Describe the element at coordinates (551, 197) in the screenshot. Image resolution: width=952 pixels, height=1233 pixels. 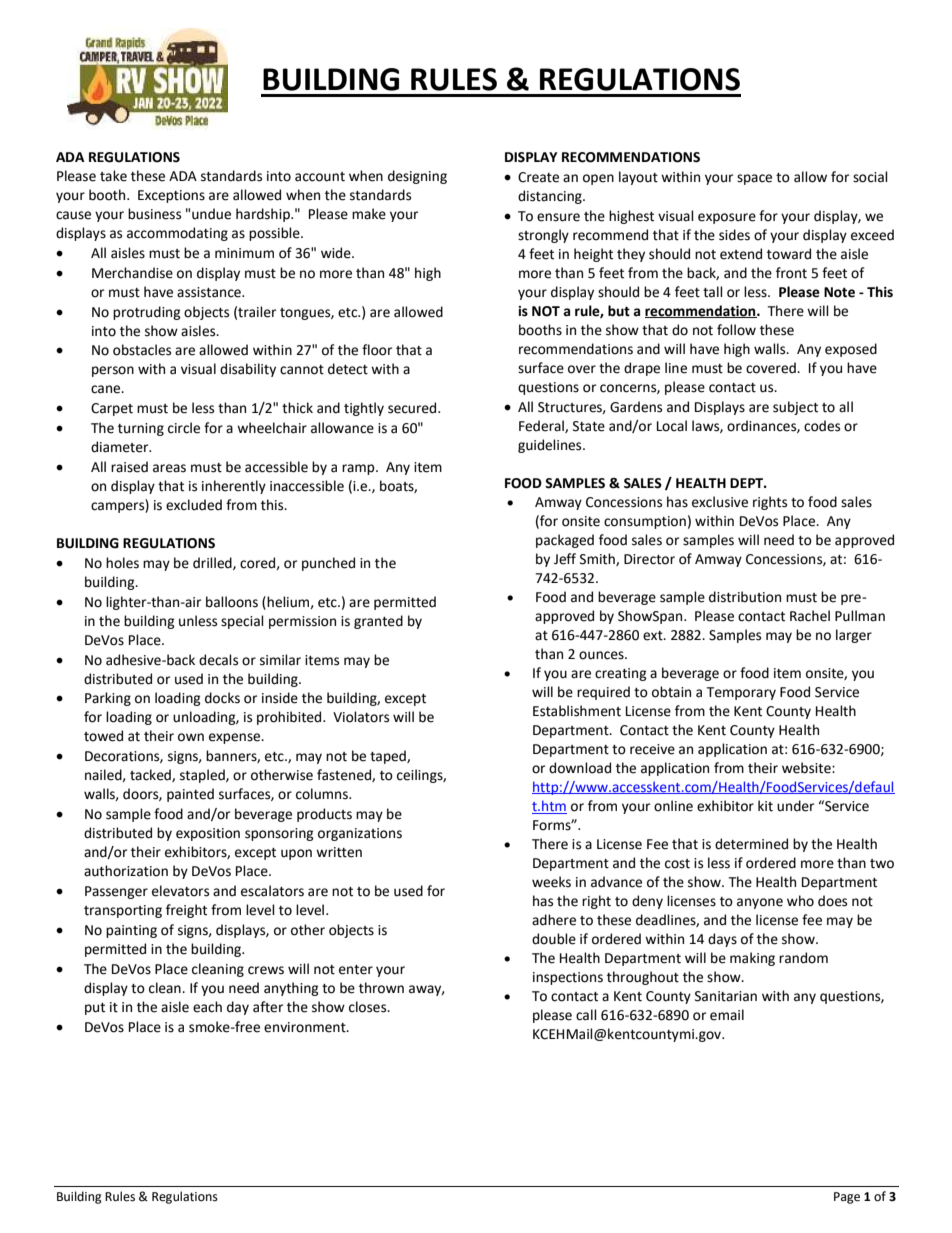
I see `distancing` at that location.
